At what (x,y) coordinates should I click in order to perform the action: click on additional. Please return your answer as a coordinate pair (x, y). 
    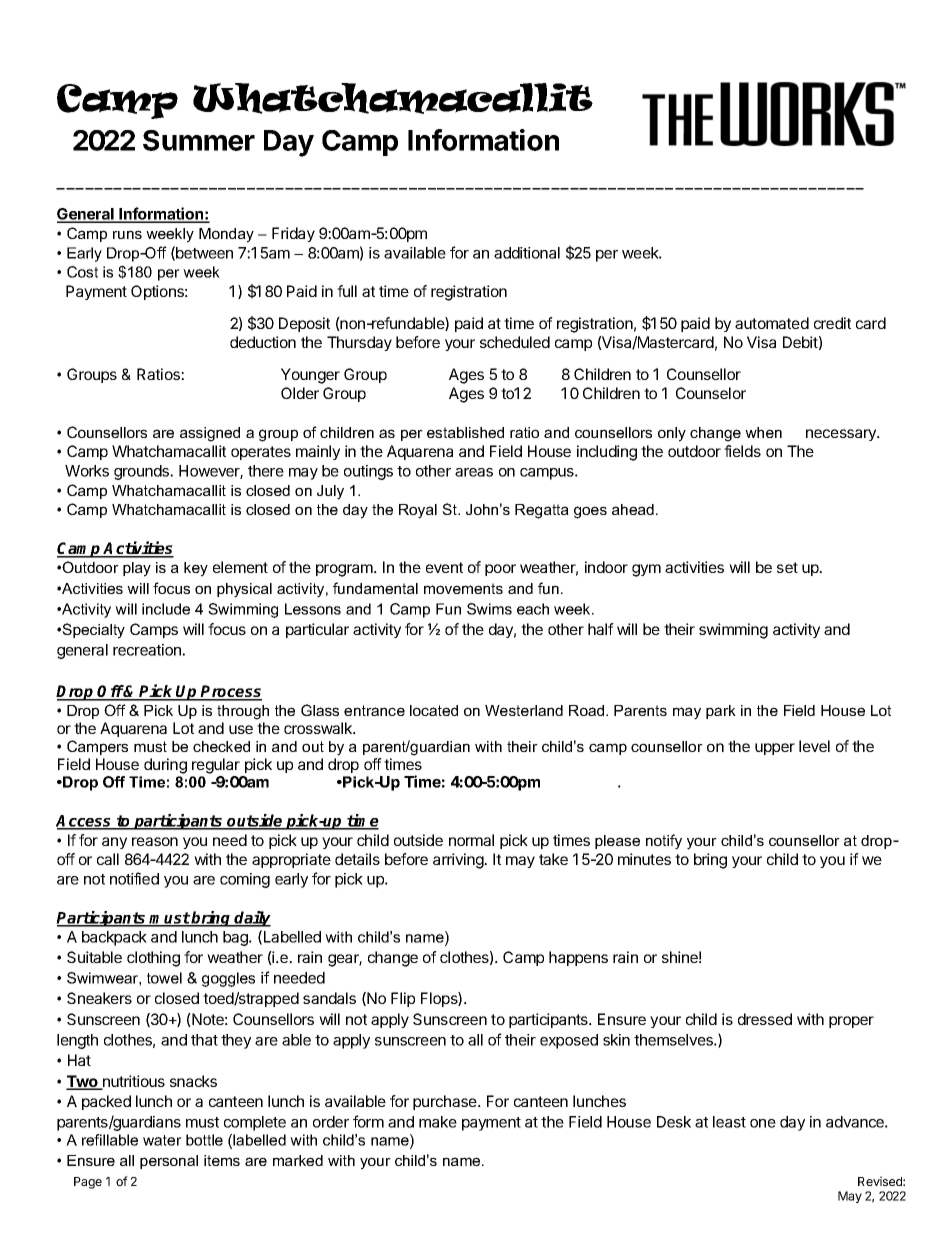
    Looking at the image, I should click on (527, 253).
